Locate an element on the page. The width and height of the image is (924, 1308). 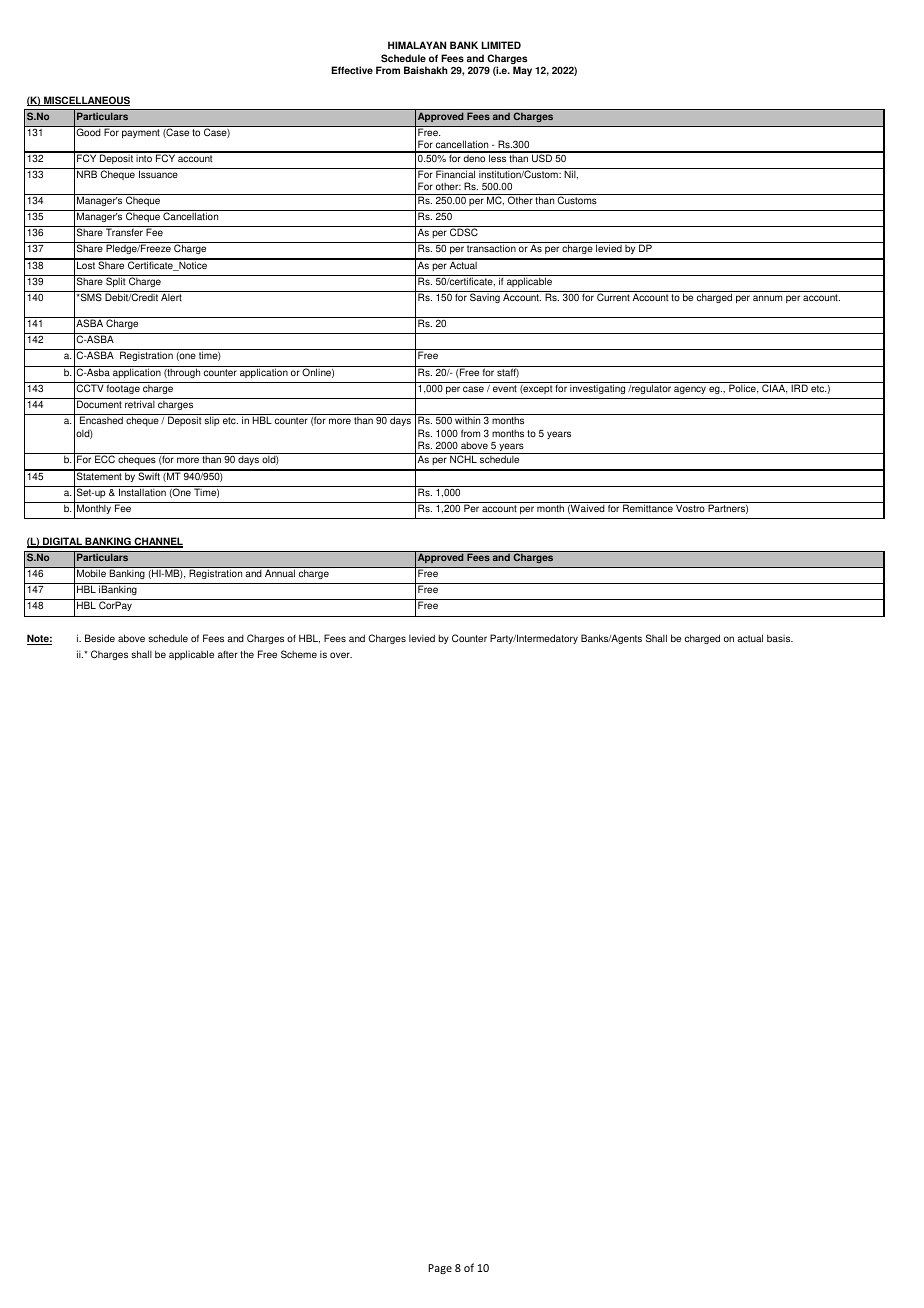
HIMALAYAN is located at coordinates (417, 45).
